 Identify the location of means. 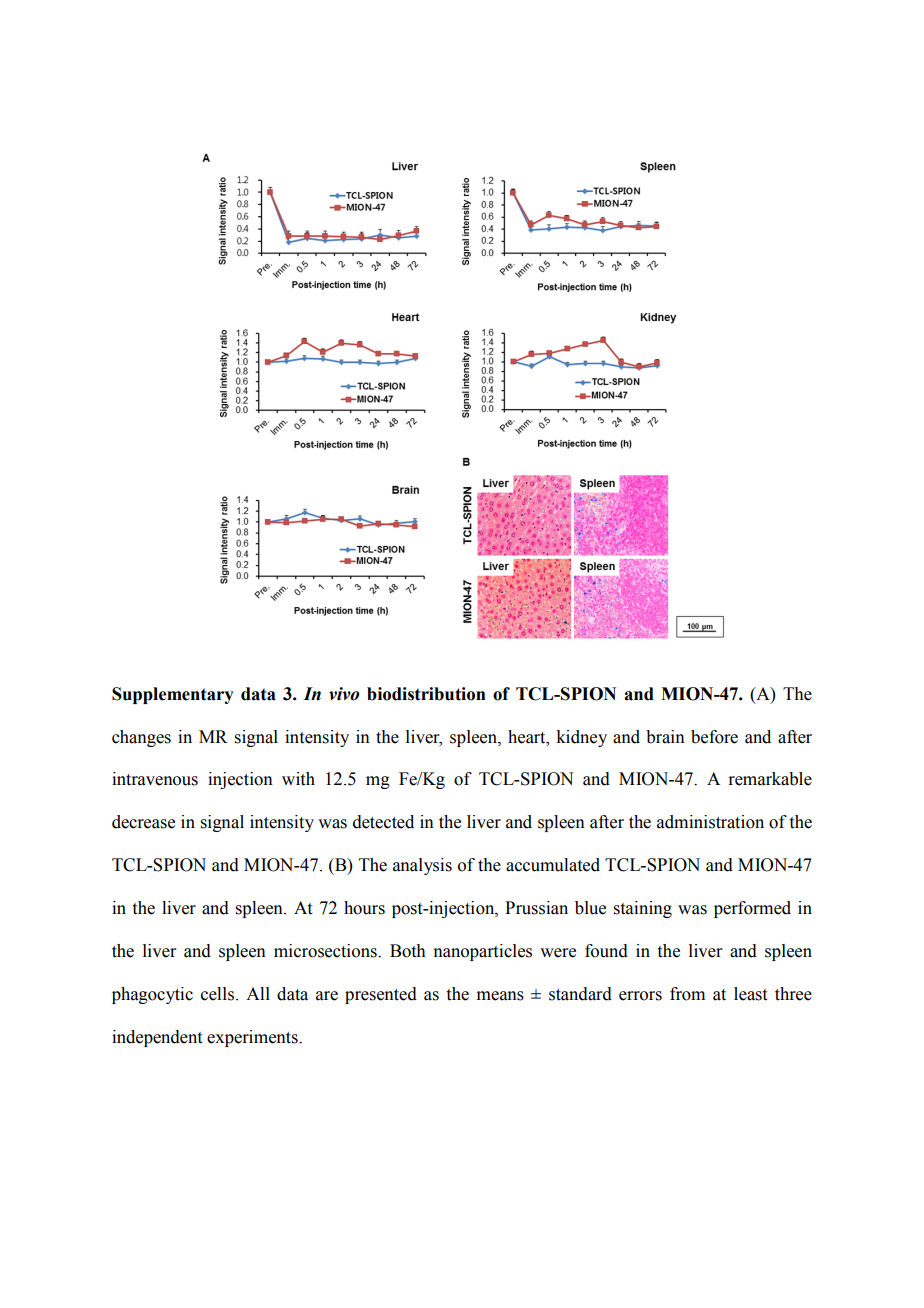
(500, 996).
